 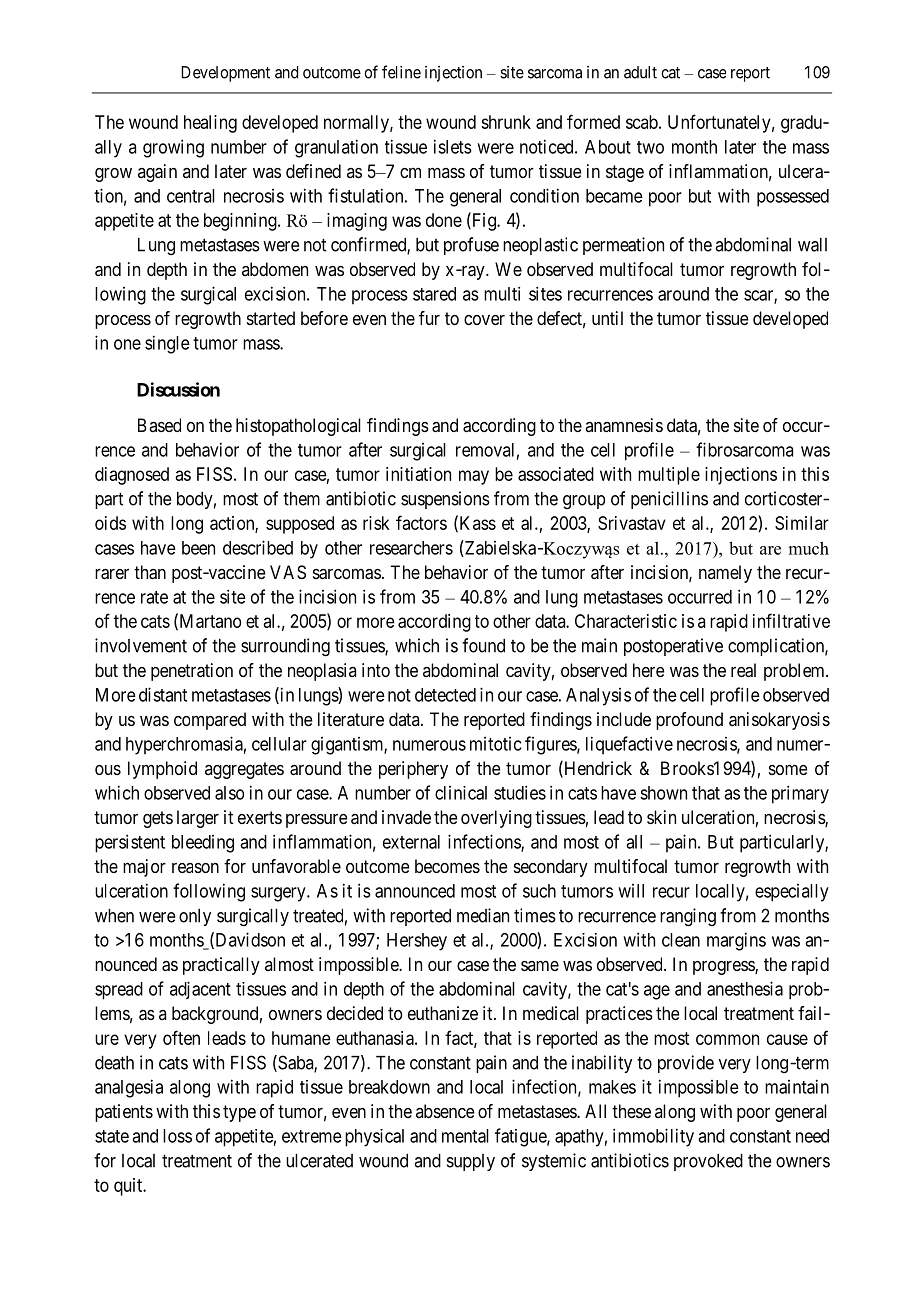 What do you see at coordinates (178, 389) in the page?
I see `Discussion` at bounding box center [178, 389].
